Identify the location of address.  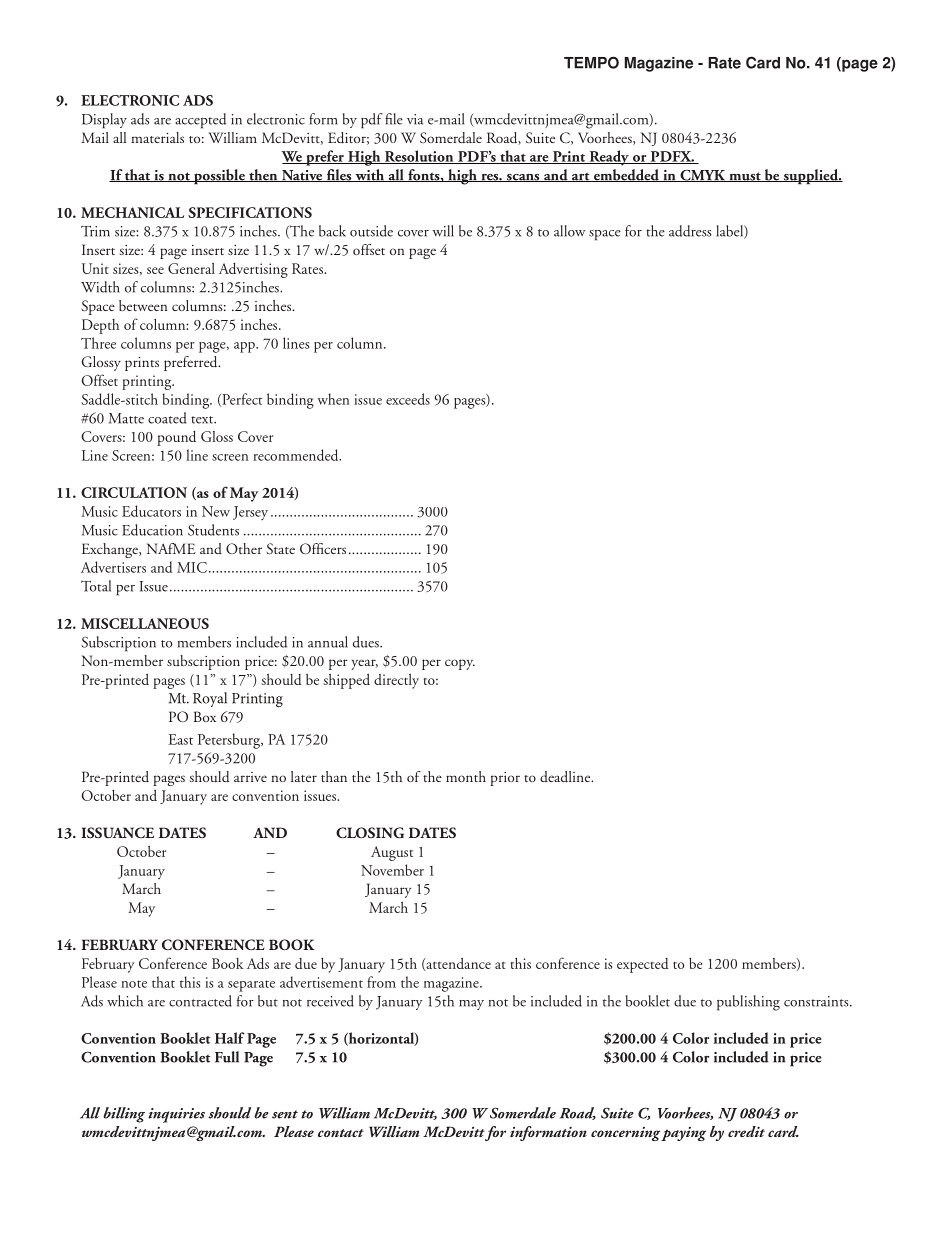
(690, 231).
